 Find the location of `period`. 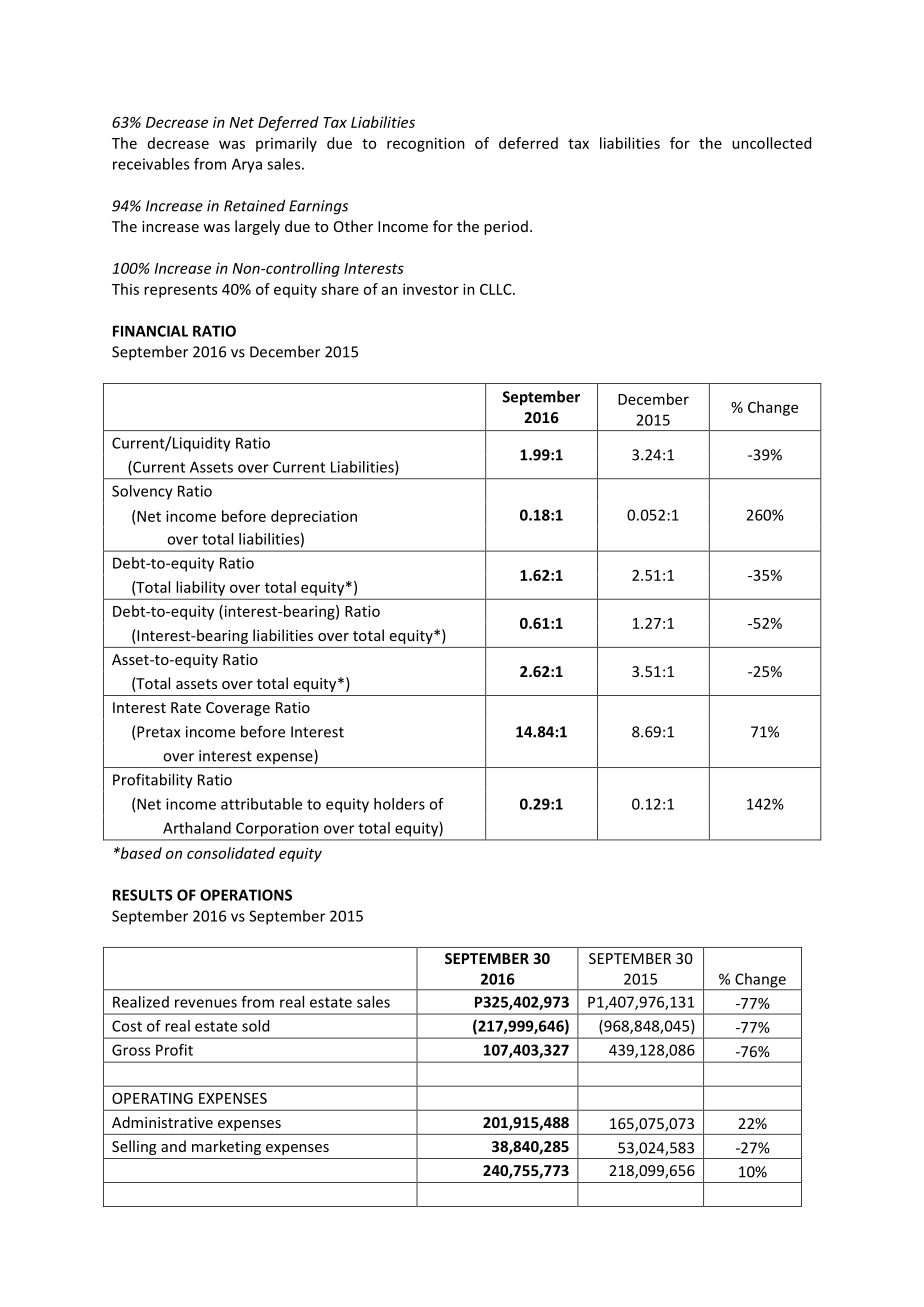

period is located at coordinates (506, 227).
